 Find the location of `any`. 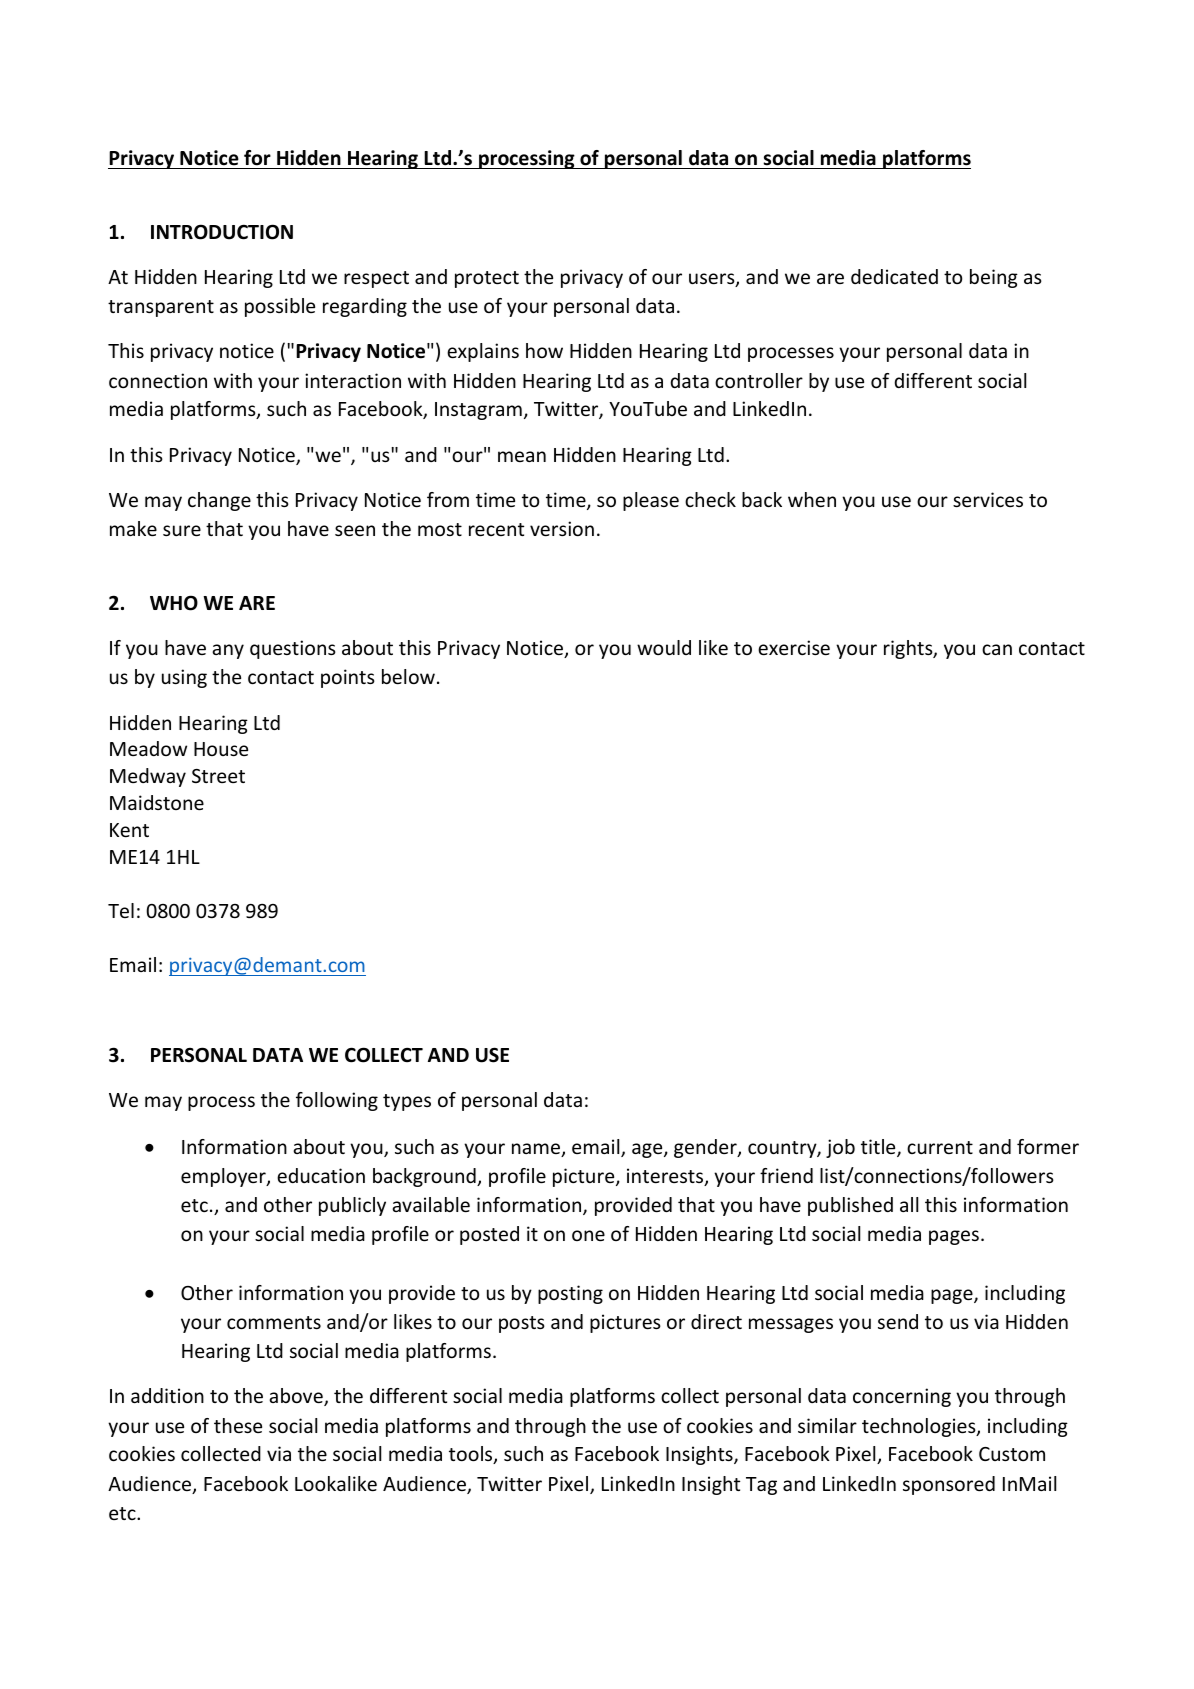

any is located at coordinates (228, 651).
